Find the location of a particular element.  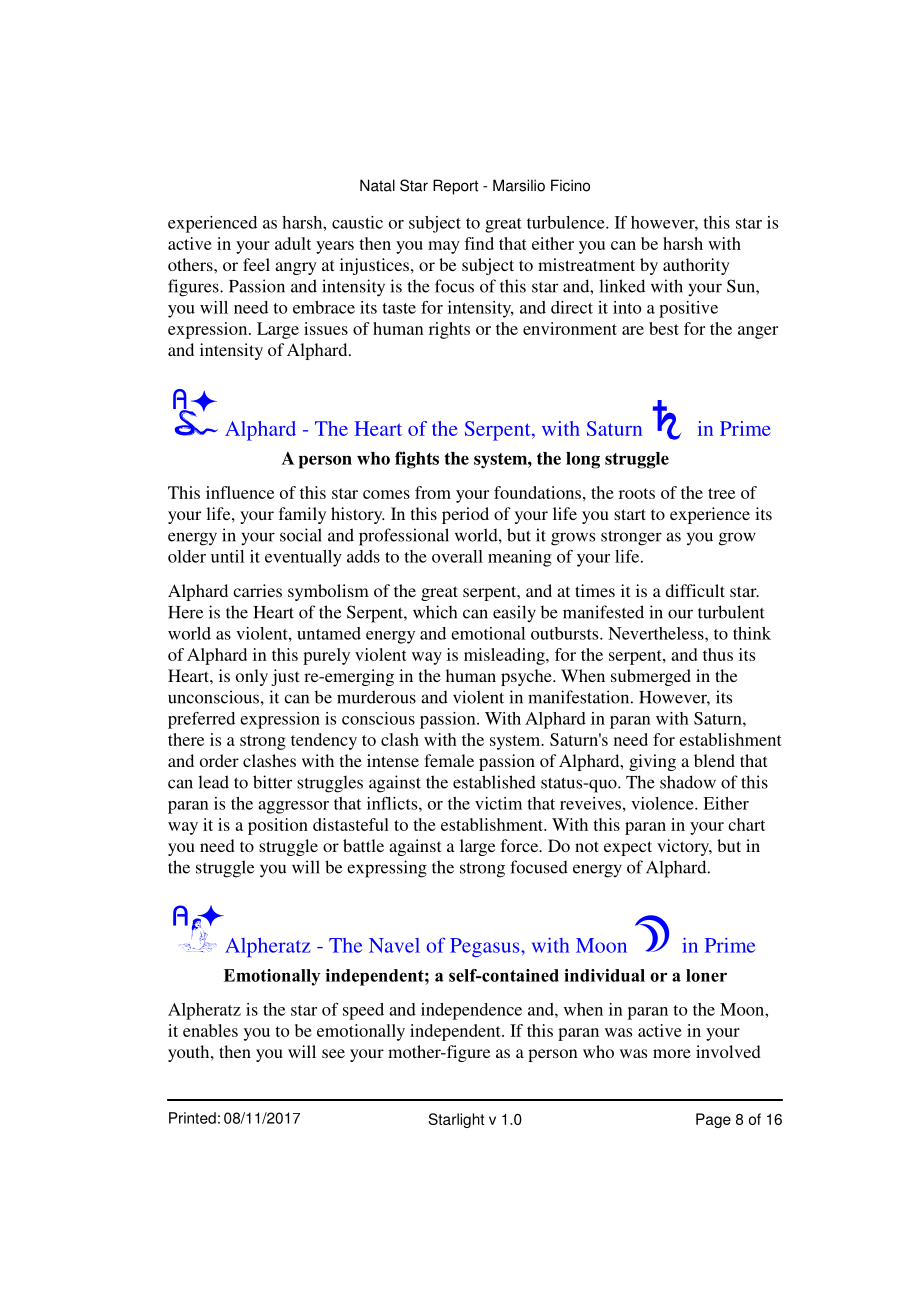

Report is located at coordinates (455, 187).
